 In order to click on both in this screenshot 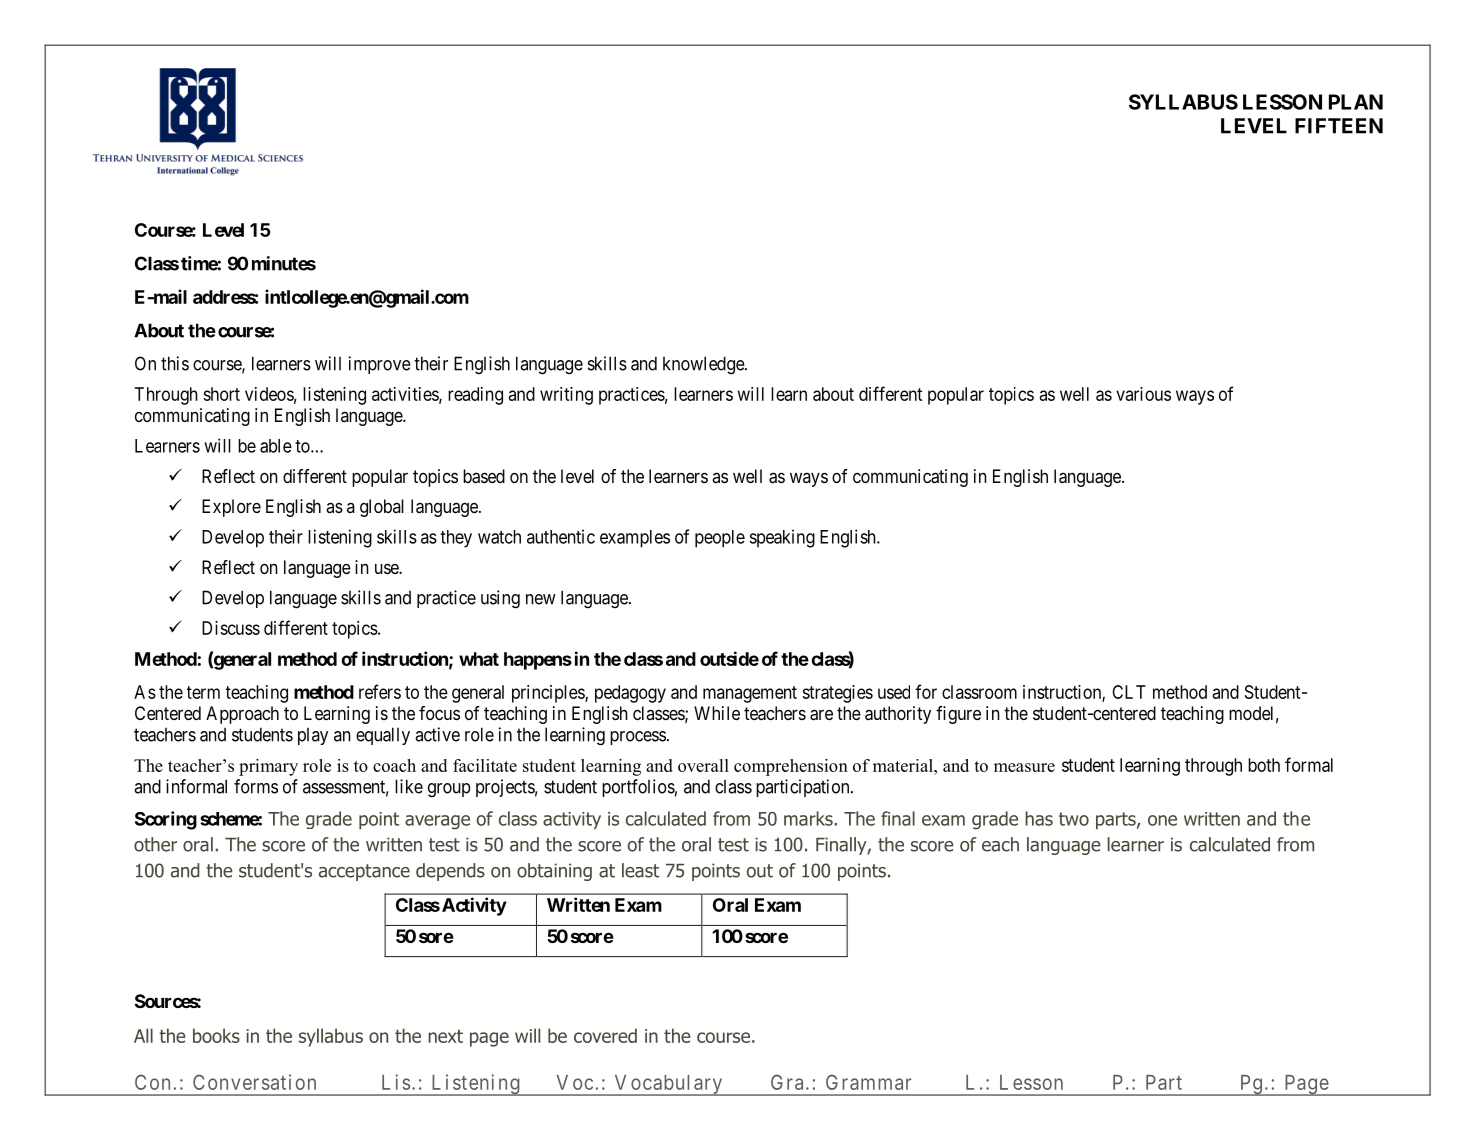, I will do `click(1264, 765)`.
